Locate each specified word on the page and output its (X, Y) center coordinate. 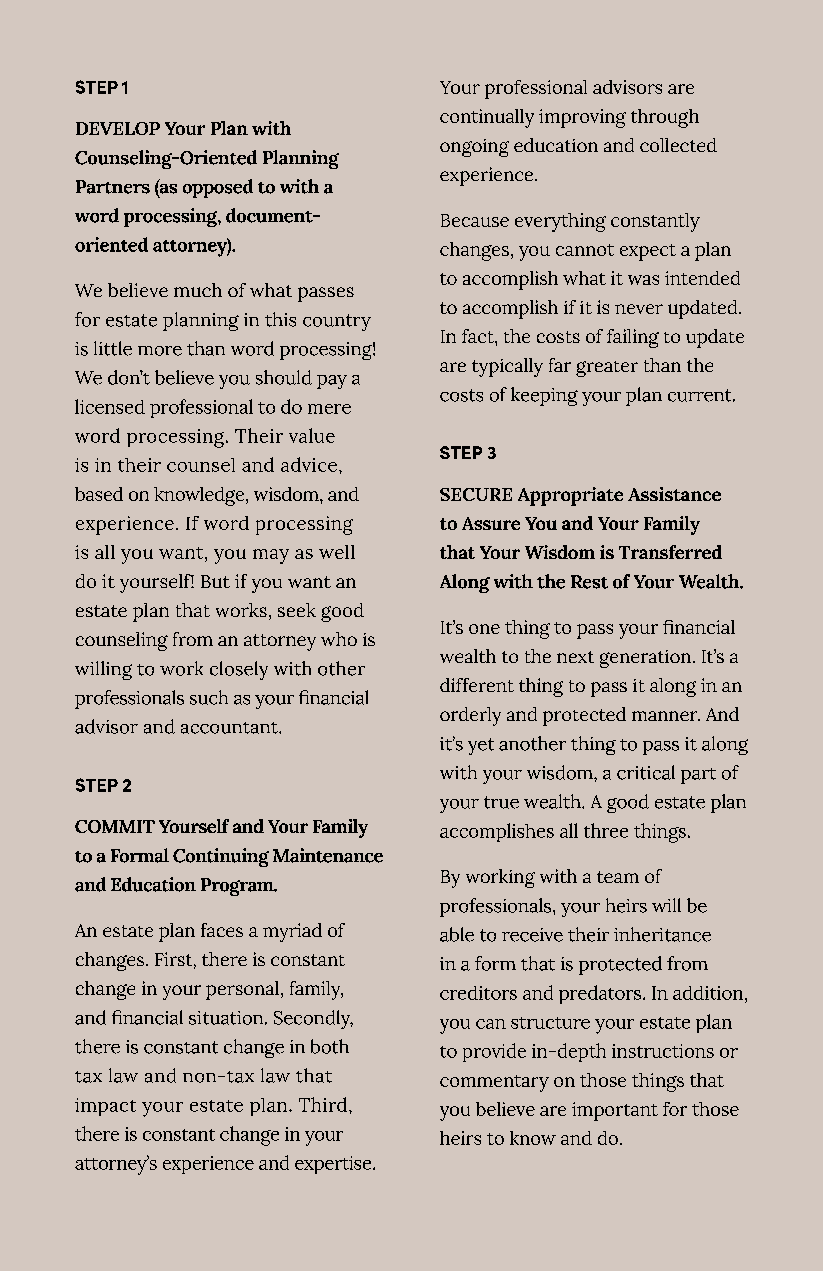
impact (105, 1107)
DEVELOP (118, 128)
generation (645, 659)
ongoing (474, 148)
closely (239, 670)
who (339, 639)
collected (678, 145)
